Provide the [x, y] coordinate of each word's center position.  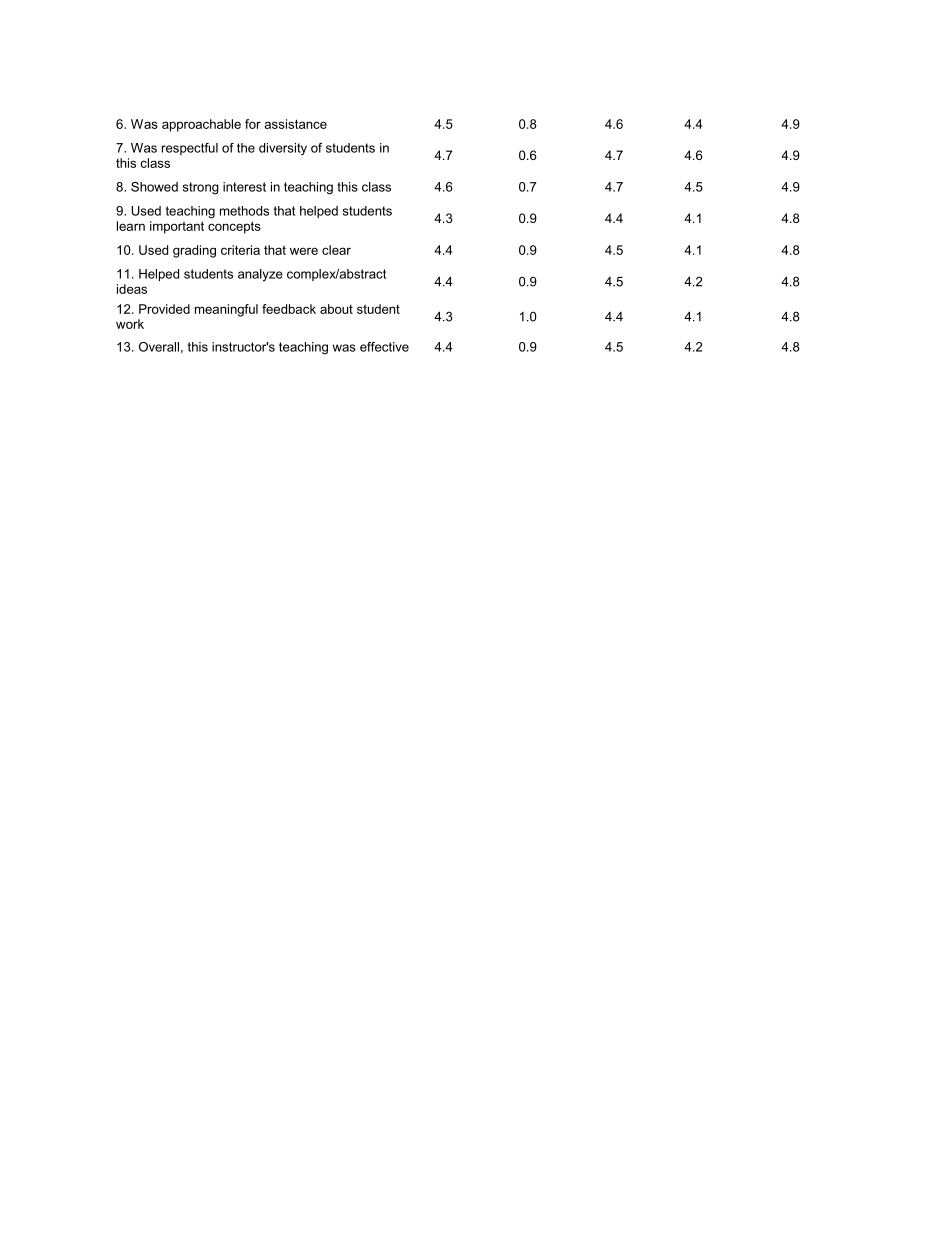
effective [384, 347]
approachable [201, 125]
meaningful [226, 310]
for [253, 124]
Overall [159, 347]
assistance [296, 124]
